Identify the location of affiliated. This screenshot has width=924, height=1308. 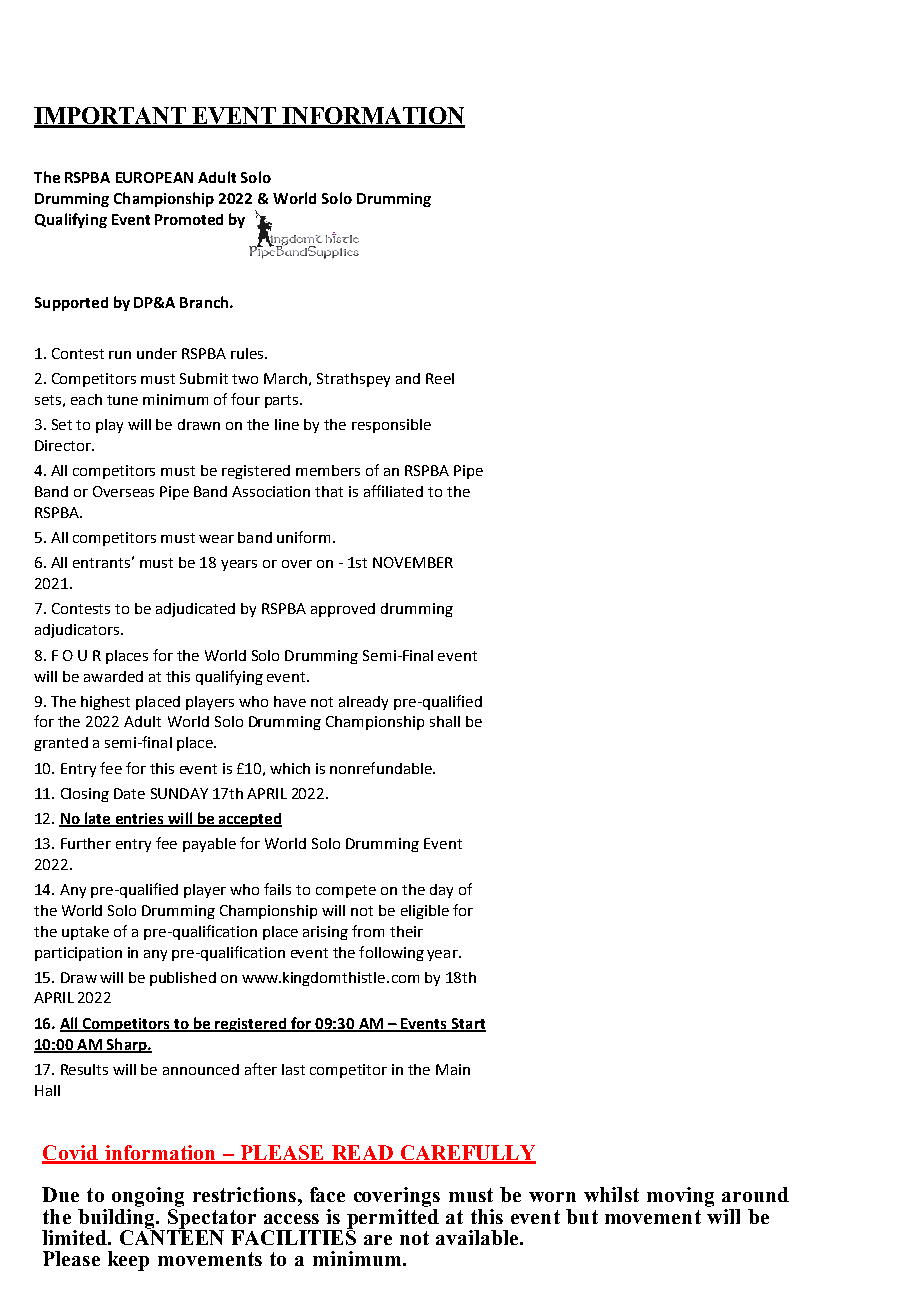
(393, 491).
